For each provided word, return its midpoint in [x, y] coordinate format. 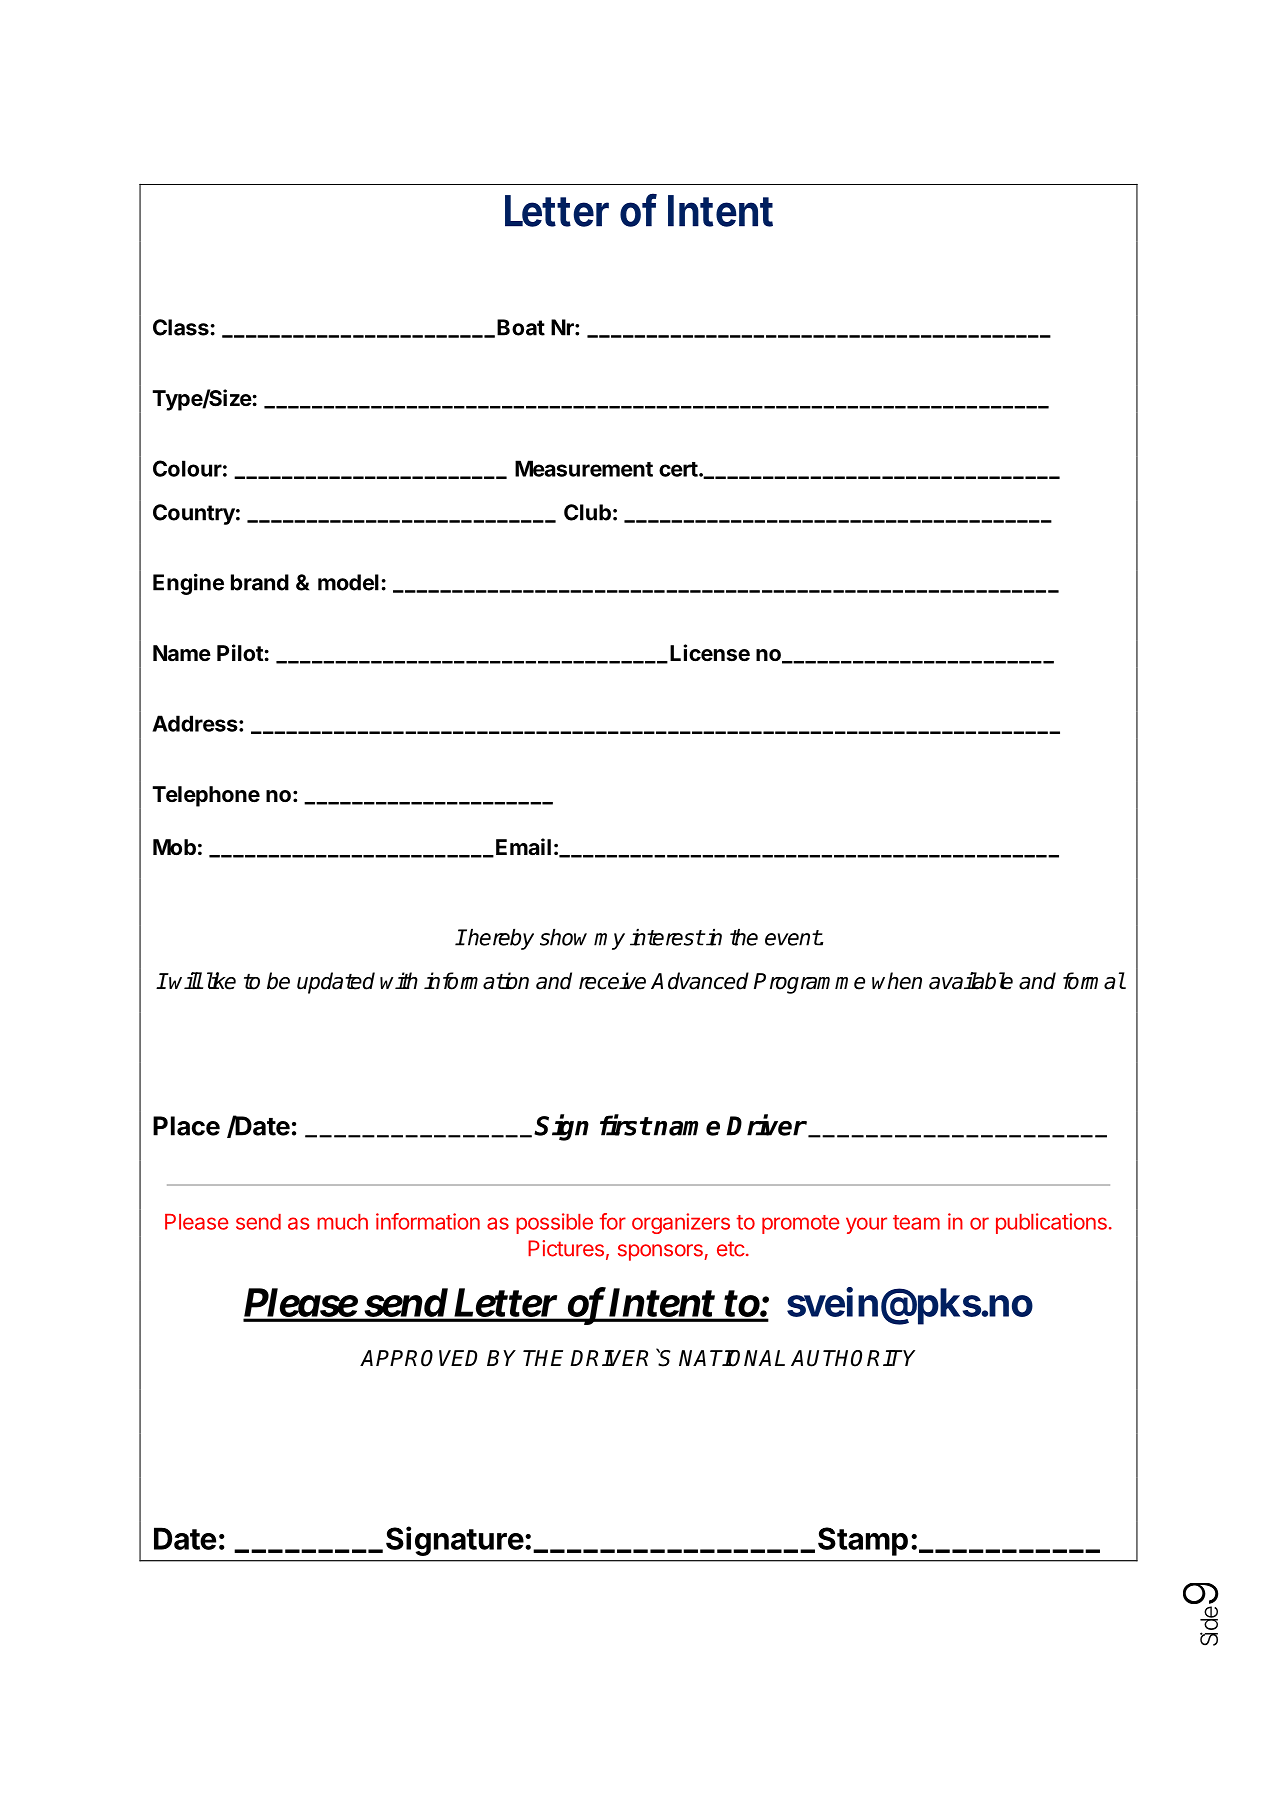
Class [181, 327]
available [971, 981]
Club [587, 512]
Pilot [240, 652]
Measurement [584, 468]
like [221, 981]
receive [612, 981]
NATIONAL [732, 1358]
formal [1094, 981]
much [342, 1222]
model [348, 582]
